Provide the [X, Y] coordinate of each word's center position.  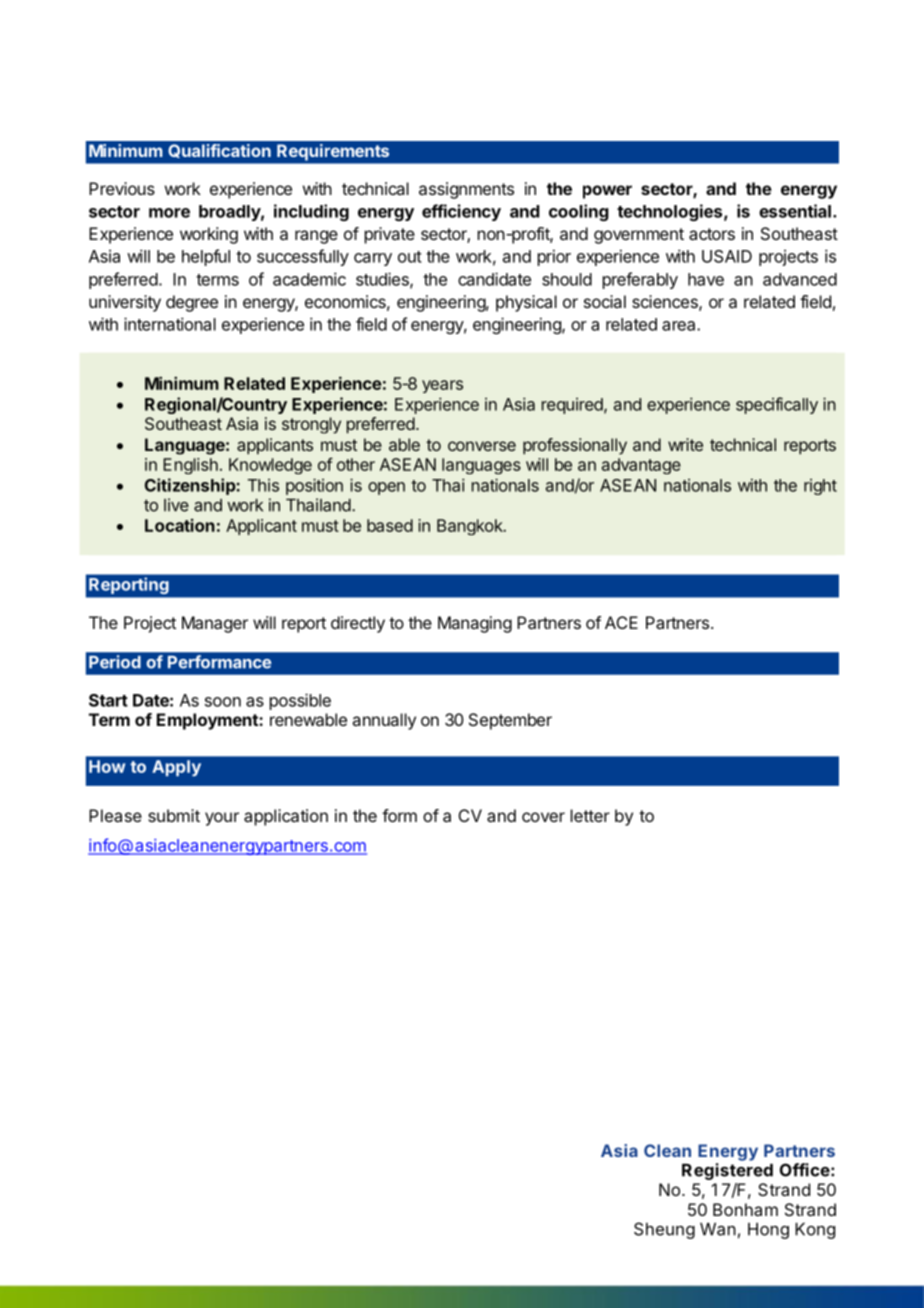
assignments [466, 190]
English [190, 466]
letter [590, 815]
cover [543, 817]
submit [174, 815]
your [222, 819]
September [510, 721]
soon [223, 702]
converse [482, 446]
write [685, 444]
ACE [621, 622]
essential [795, 211]
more [169, 213]
